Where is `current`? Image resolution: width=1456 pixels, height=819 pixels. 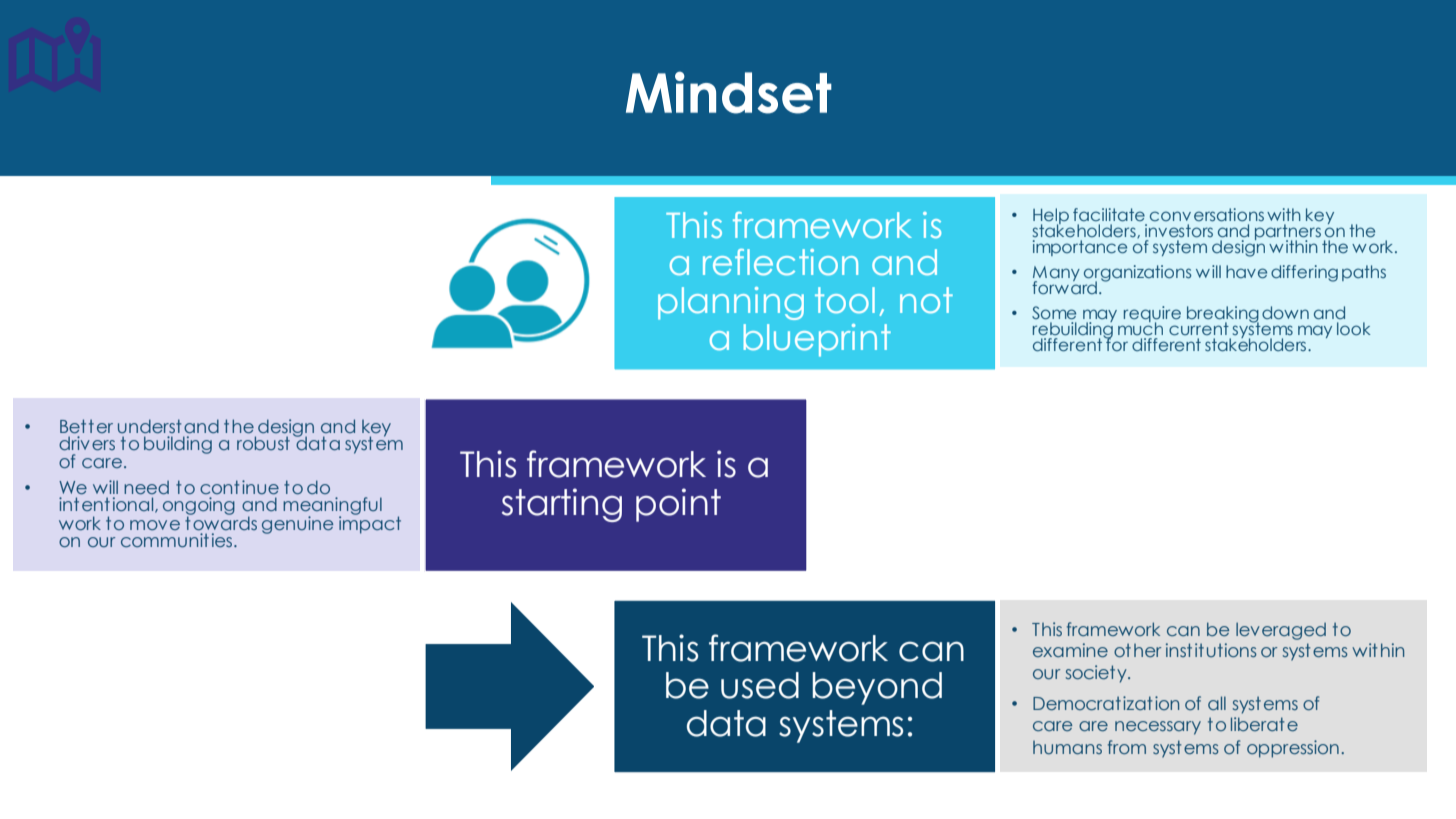
current is located at coordinates (1199, 328).
